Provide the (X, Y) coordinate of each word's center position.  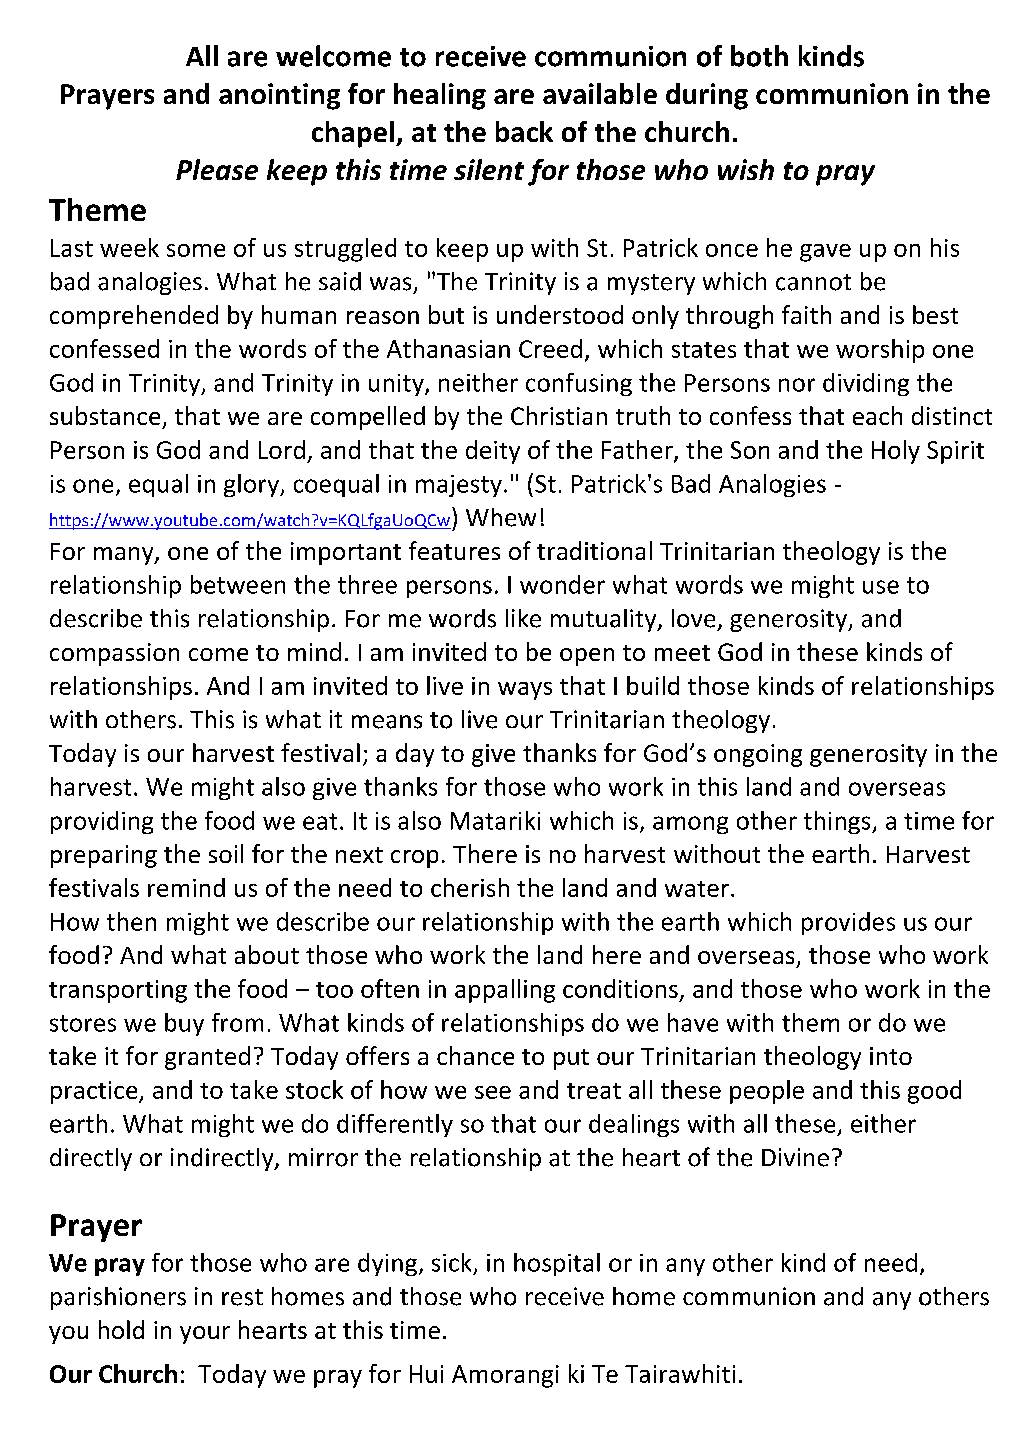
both (759, 56)
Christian (559, 415)
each (877, 415)
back (524, 131)
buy (184, 1024)
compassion (114, 654)
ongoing (758, 755)
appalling (505, 991)
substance (105, 415)
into (891, 1056)
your (205, 1335)
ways (525, 691)
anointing (279, 96)
